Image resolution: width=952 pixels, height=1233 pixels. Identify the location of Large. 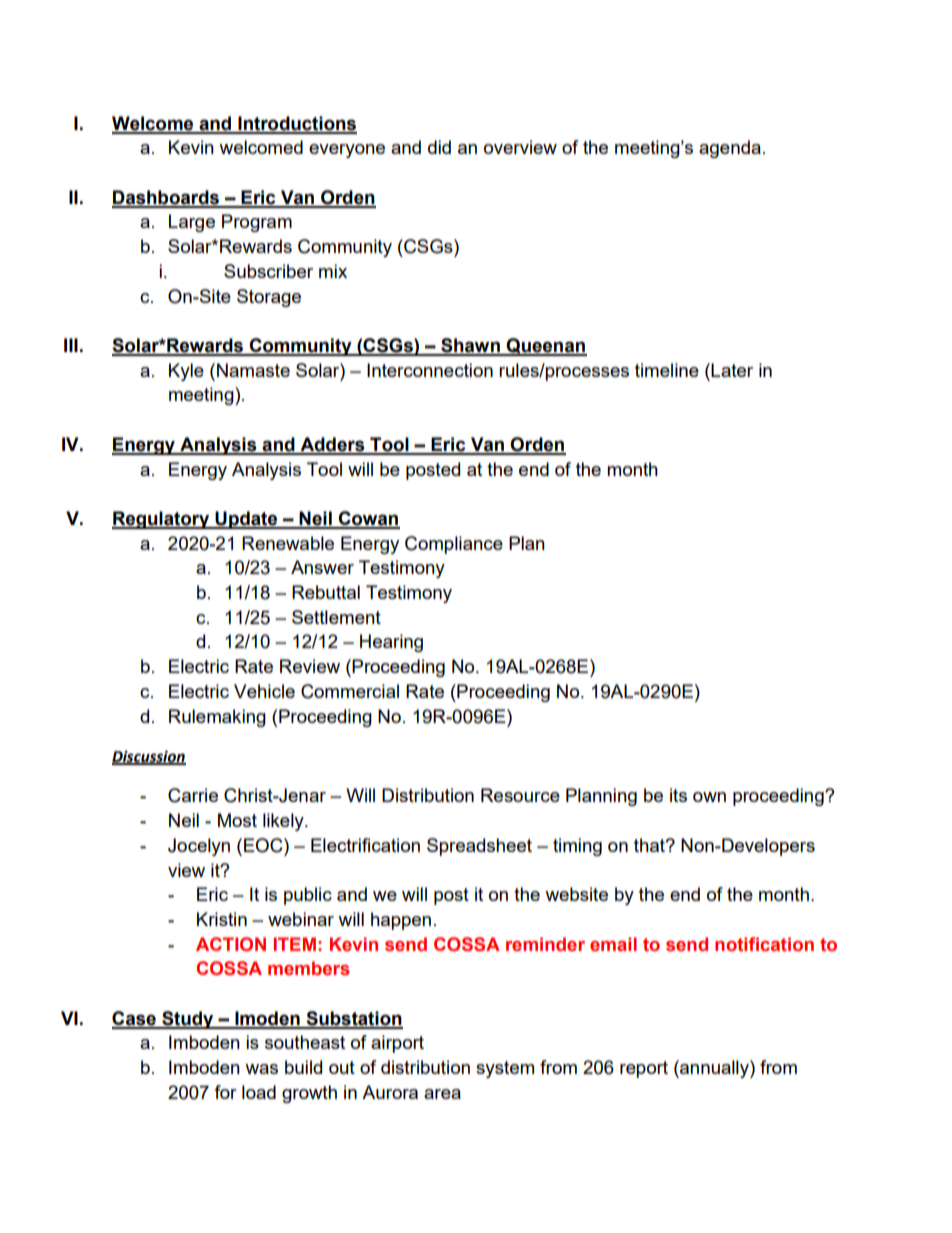
(192, 223).
